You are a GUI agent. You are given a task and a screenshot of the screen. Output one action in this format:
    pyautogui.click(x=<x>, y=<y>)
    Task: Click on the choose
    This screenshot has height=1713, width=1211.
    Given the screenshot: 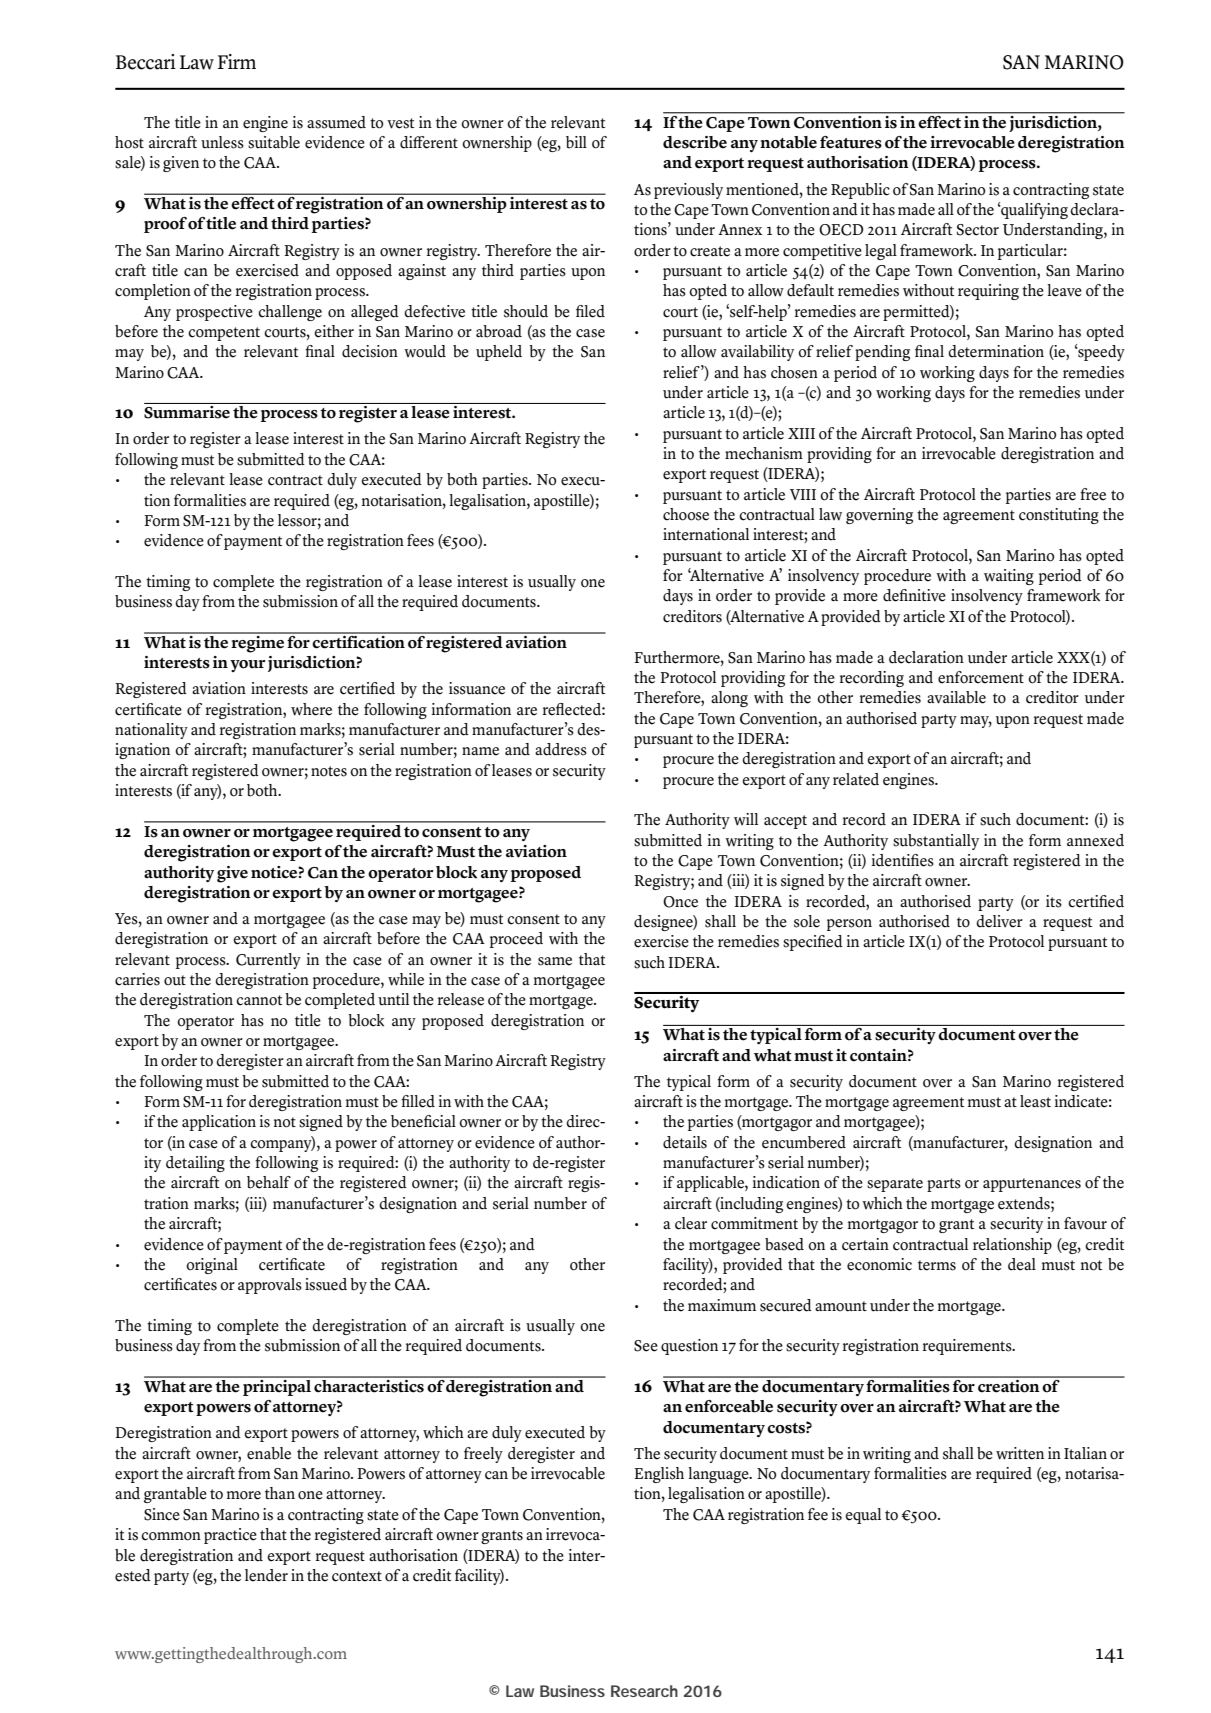 What is the action you would take?
    pyautogui.click(x=686, y=514)
